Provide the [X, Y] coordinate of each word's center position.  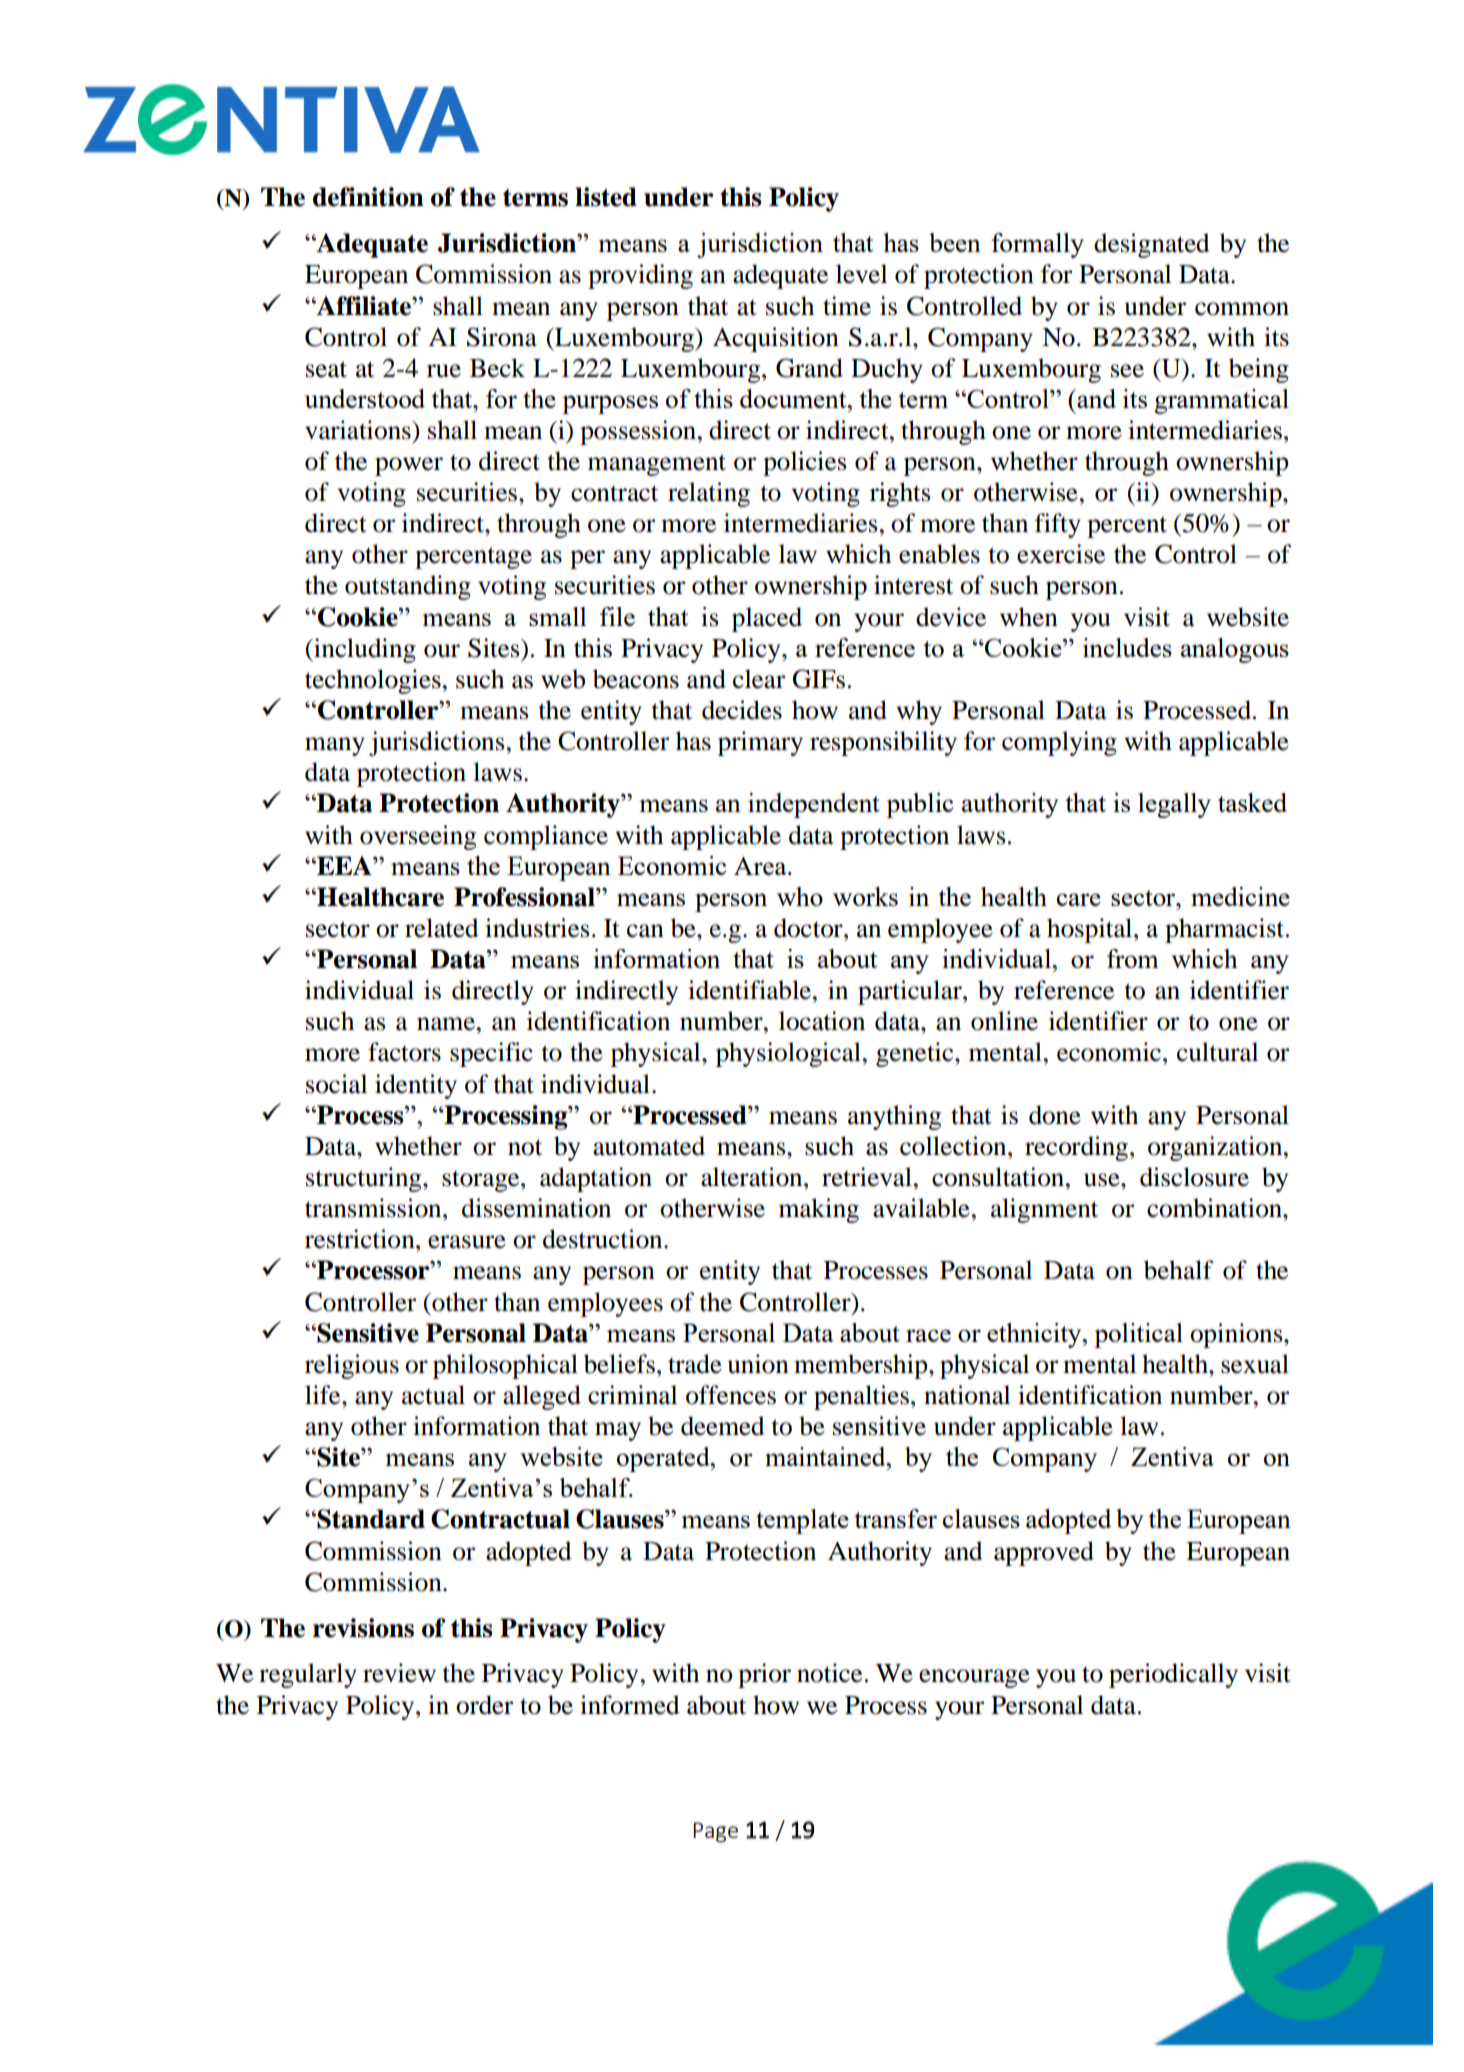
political [1138, 1335]
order [484, 1705]
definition [368, 197]
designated [1152, 245]
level [861, 274]
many [335, 746]
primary [760, 743]
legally [1174, 805]
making [819, 1210]
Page [716, 1832]
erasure [467, 1242]
